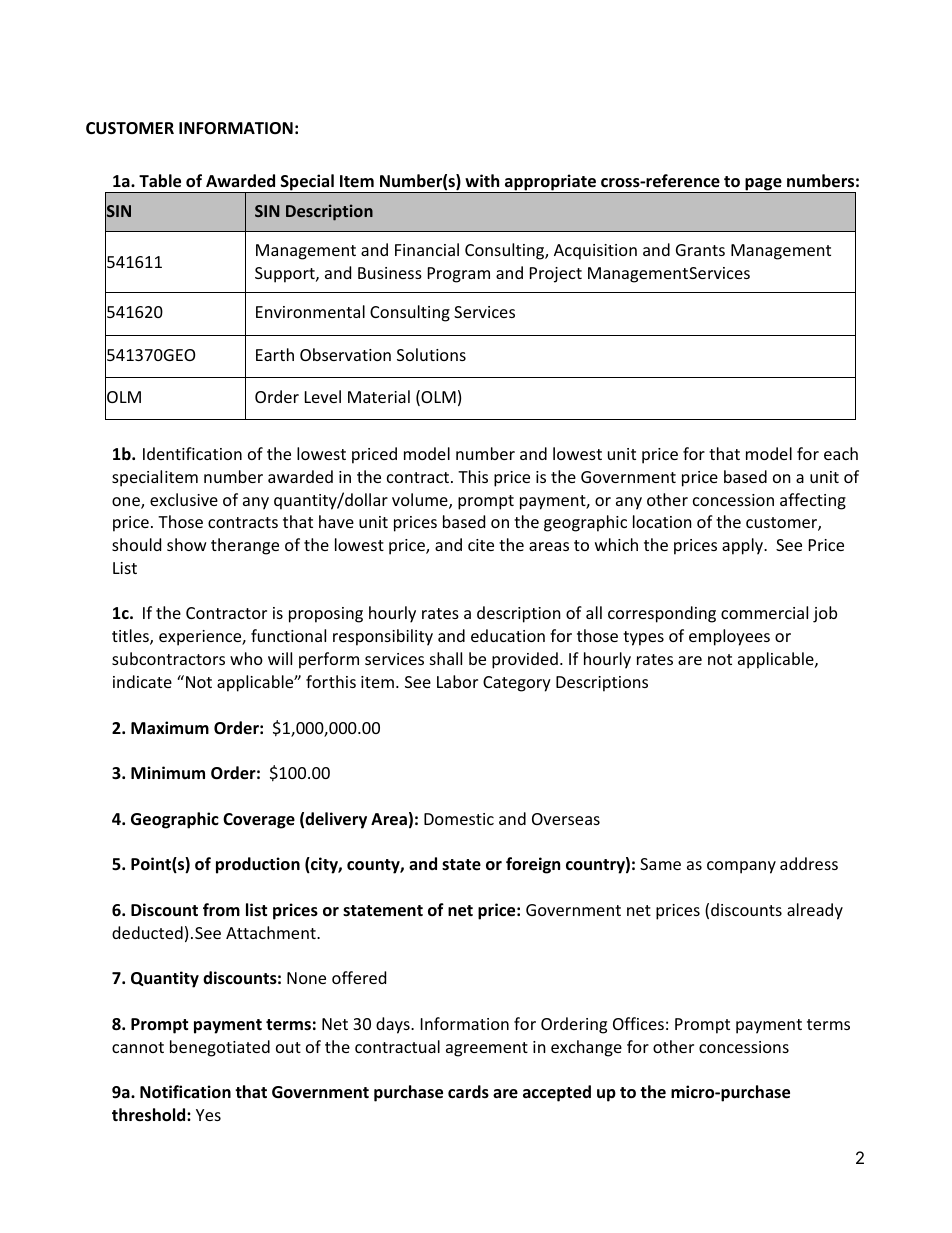  Describe the element at coordinates (160, 181) in the screenshot. I see `Table` at that location.
